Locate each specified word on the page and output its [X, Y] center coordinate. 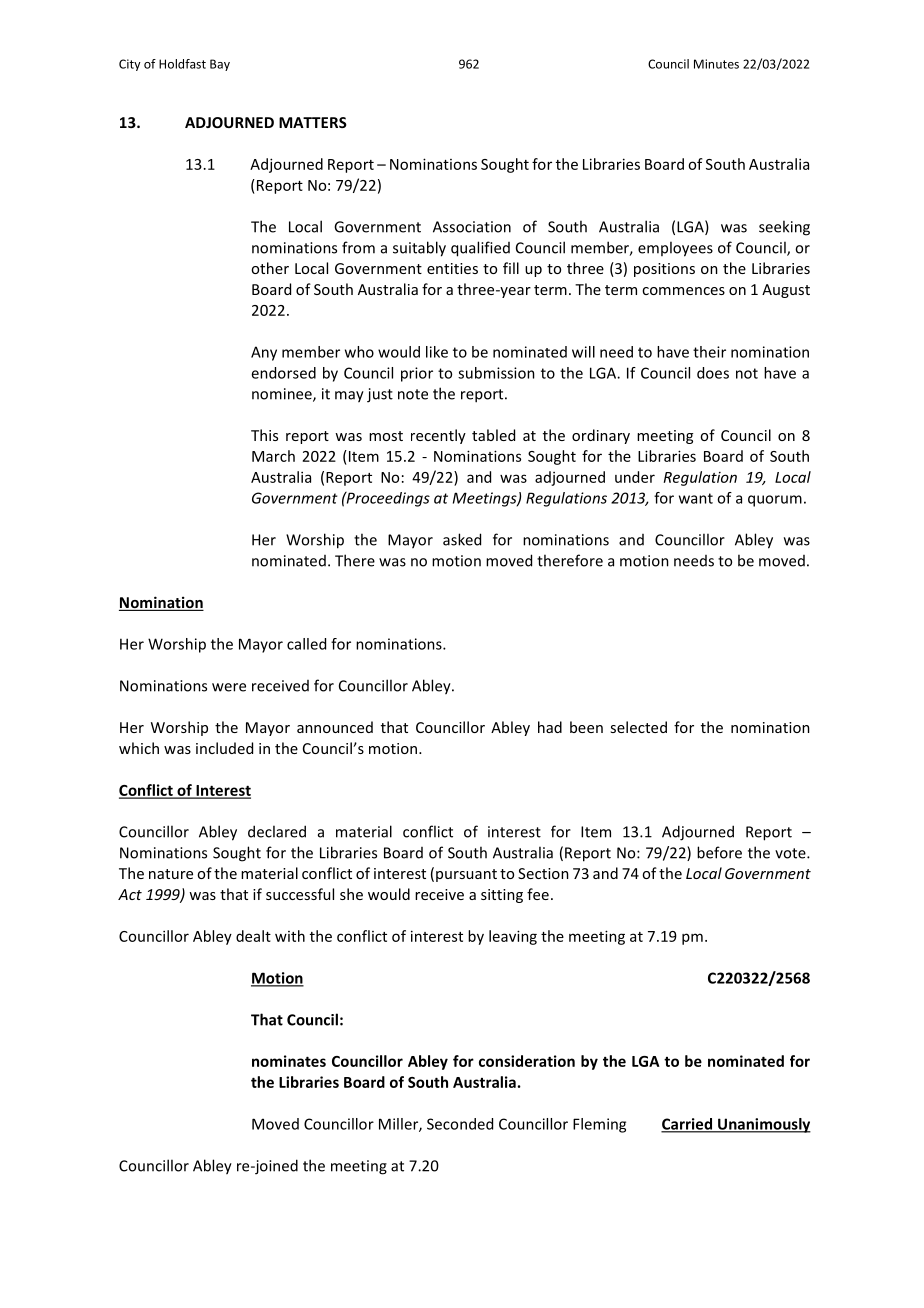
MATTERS [313, 122]
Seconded [460, 1124]
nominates [289, 1061]
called [306, 644]
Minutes [716, 64]
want [696, 498]
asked [462, 539]
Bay [220, 65]
